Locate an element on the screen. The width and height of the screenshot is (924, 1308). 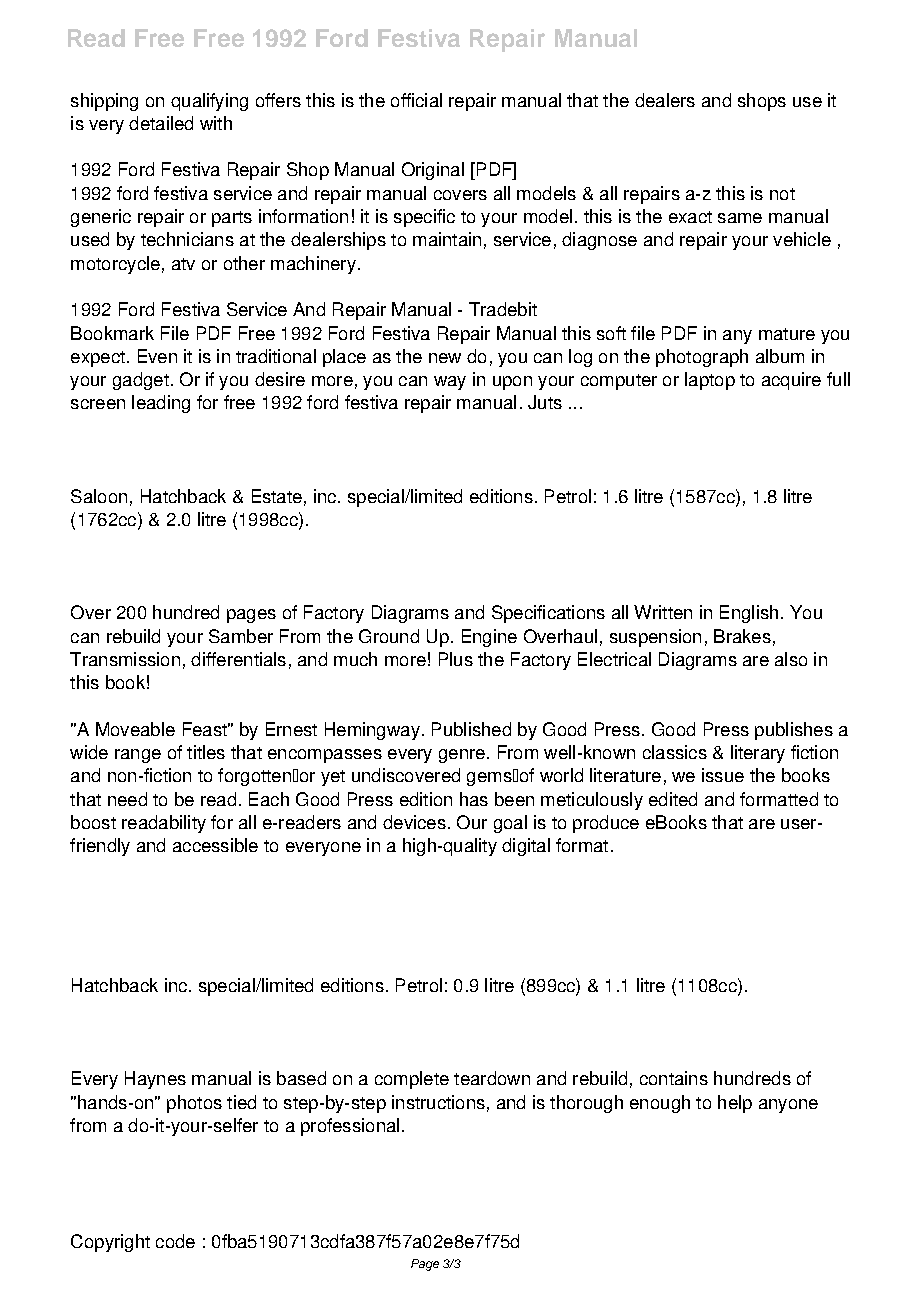
laptop is located at coordinates (710, 381).
